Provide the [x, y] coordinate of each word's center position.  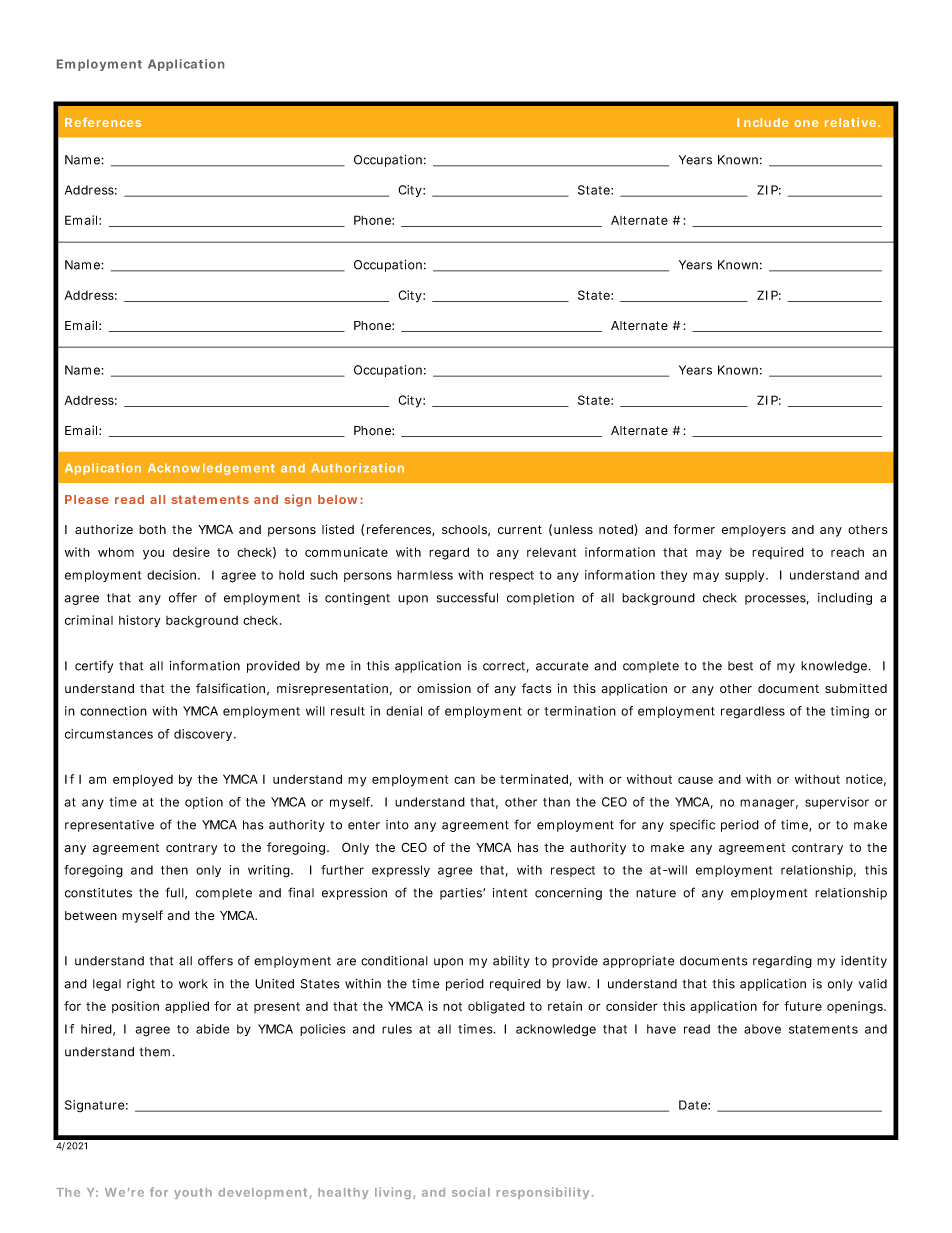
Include [763, 122]
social [471, 1192]
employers [754, 531]
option [204, 803]
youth [193, 1193]
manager [769, 804]
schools [466, 530]
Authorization [357, 468]
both [152, 529]
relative [852, 122]
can [464, 780]
